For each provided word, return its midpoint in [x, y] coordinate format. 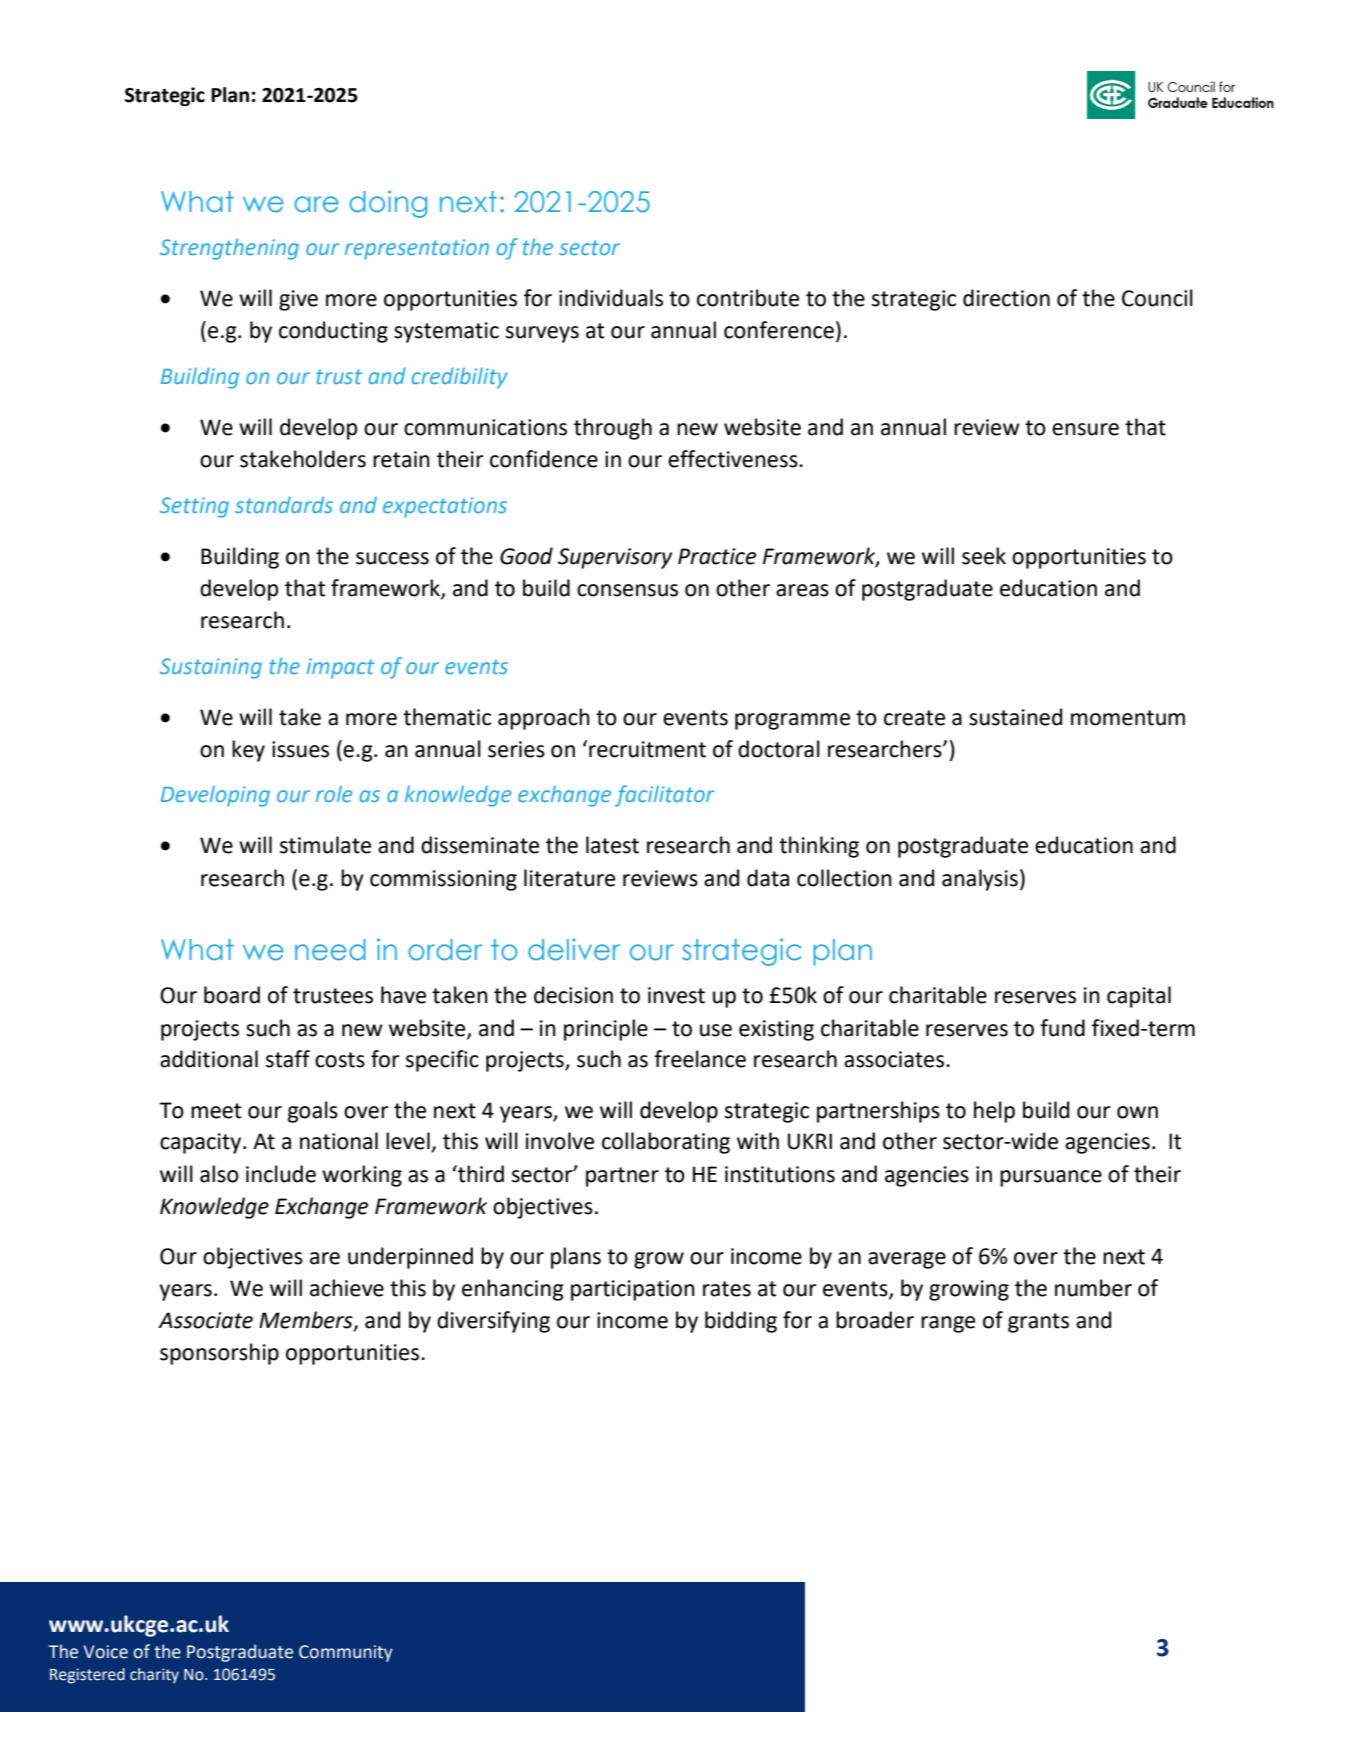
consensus [627, 590]
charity [154, 1676]
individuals [611, 298]
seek [984, 556]
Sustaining [211, 668]
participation [633, 1290]
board [232, 995]
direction [1006, 298]
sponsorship [219, 1354]
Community [346, 1653]
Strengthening [229, 249]
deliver [574, 949]
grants [1038, 1323]
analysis [980, 880]
